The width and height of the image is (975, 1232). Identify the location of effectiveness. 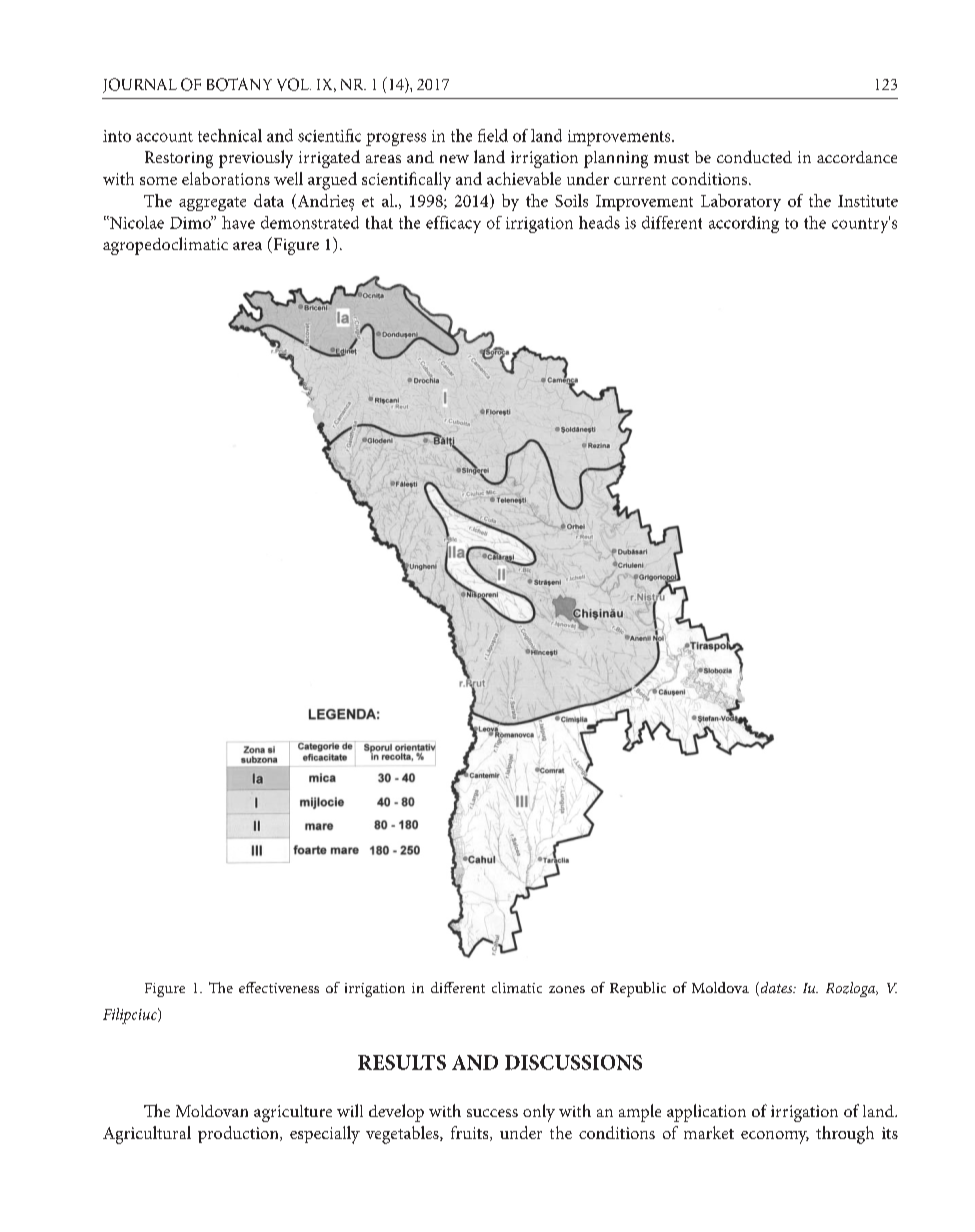
(279, 987).
